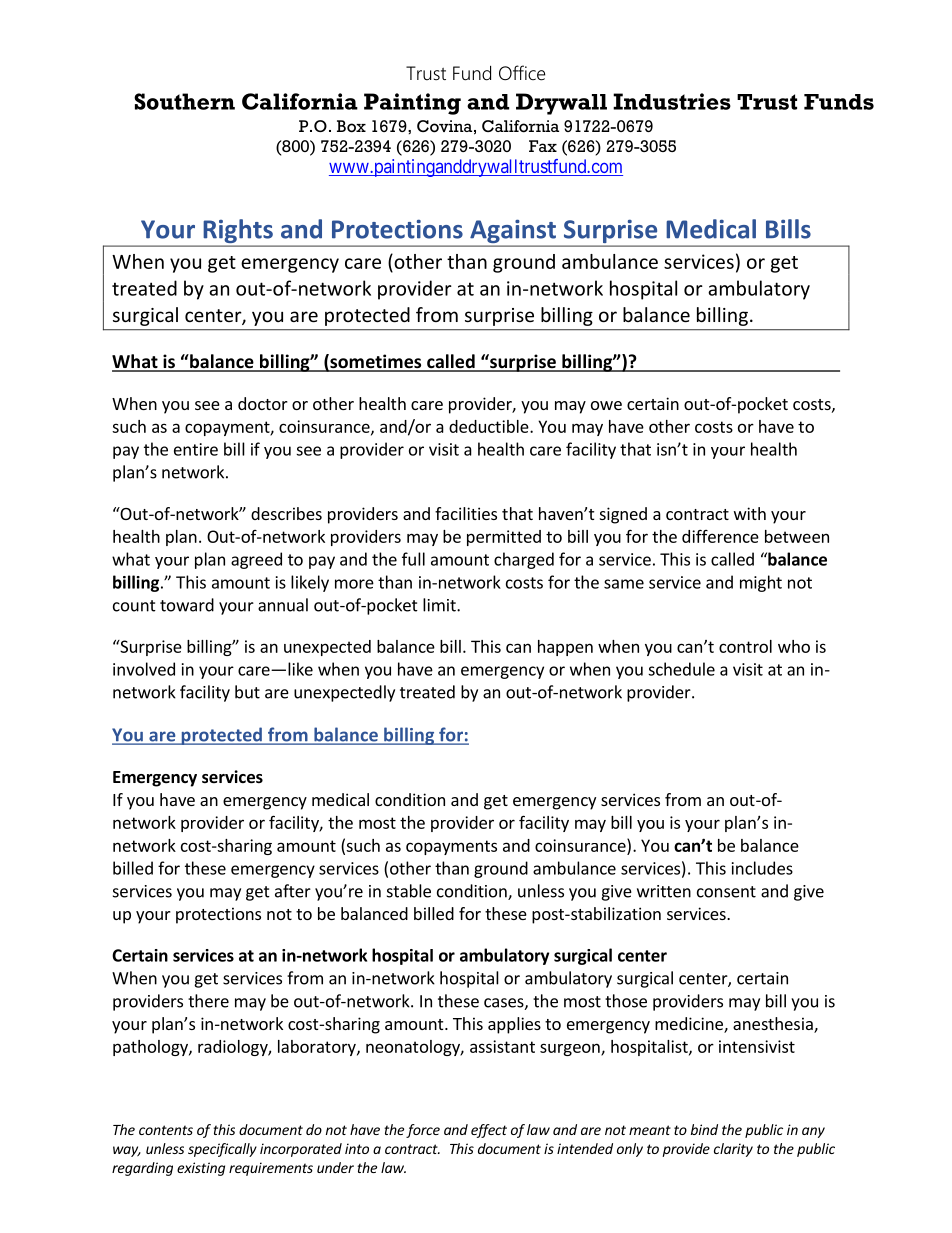 This screenshot has width=952, height=1233. I want to click on Office, so click(522, 73).
